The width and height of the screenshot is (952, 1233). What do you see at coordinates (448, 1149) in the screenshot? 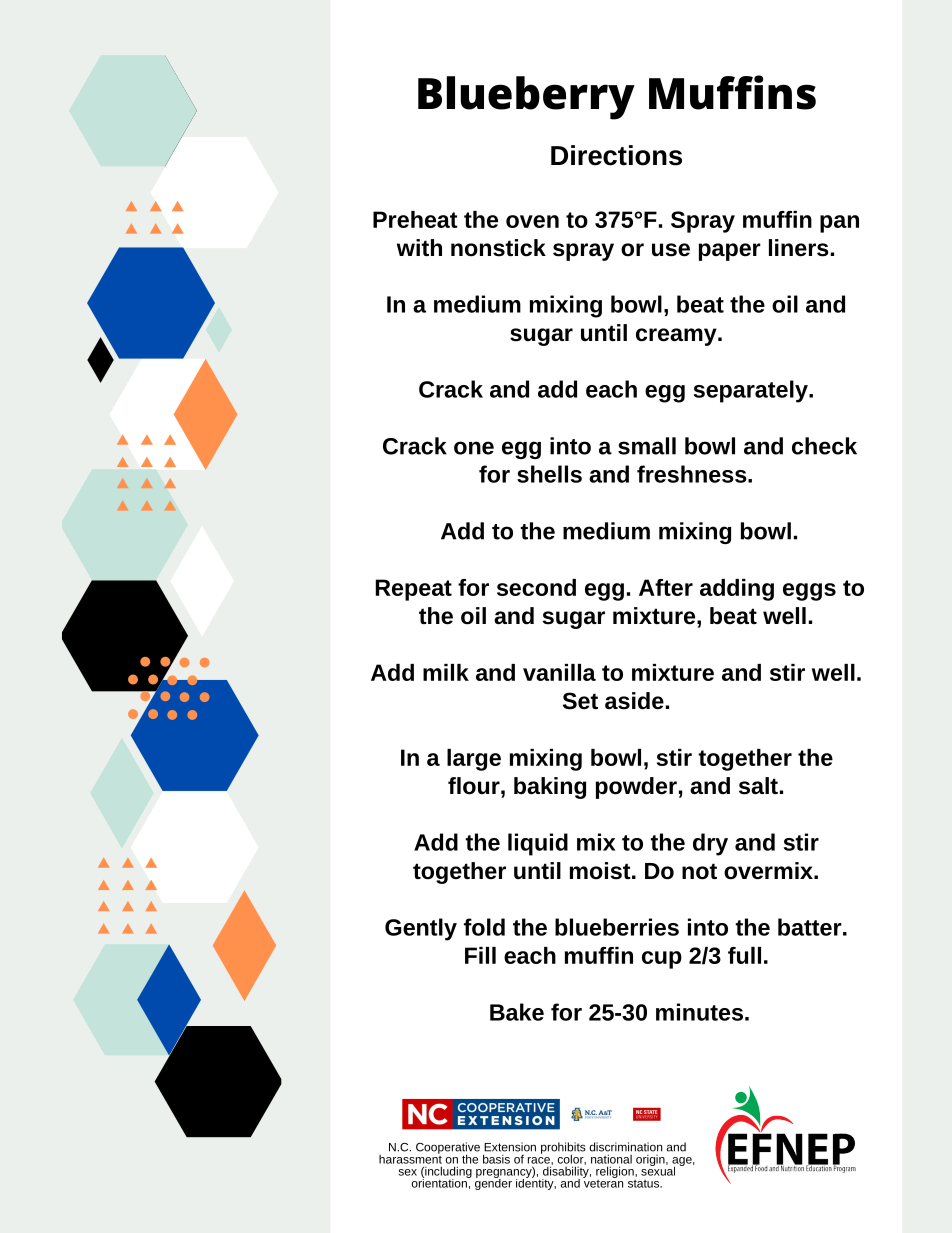
I see `Cooperative` at bounding box center [448, 1149].
